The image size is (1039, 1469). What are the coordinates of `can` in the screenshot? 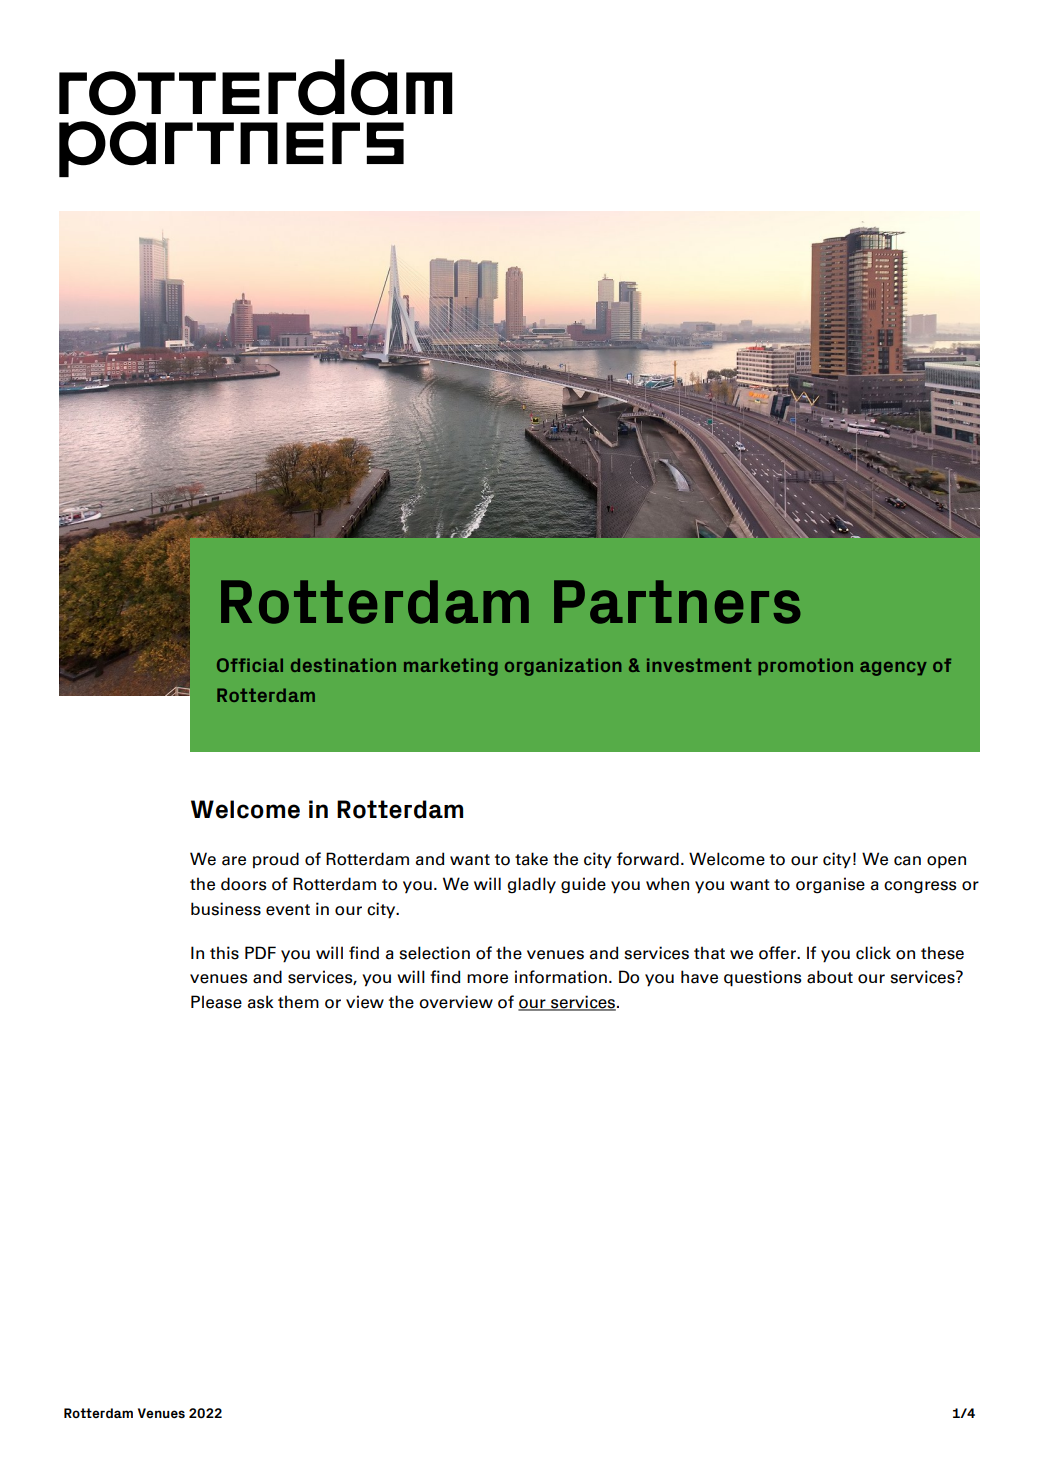 It's located at (907, 861).
